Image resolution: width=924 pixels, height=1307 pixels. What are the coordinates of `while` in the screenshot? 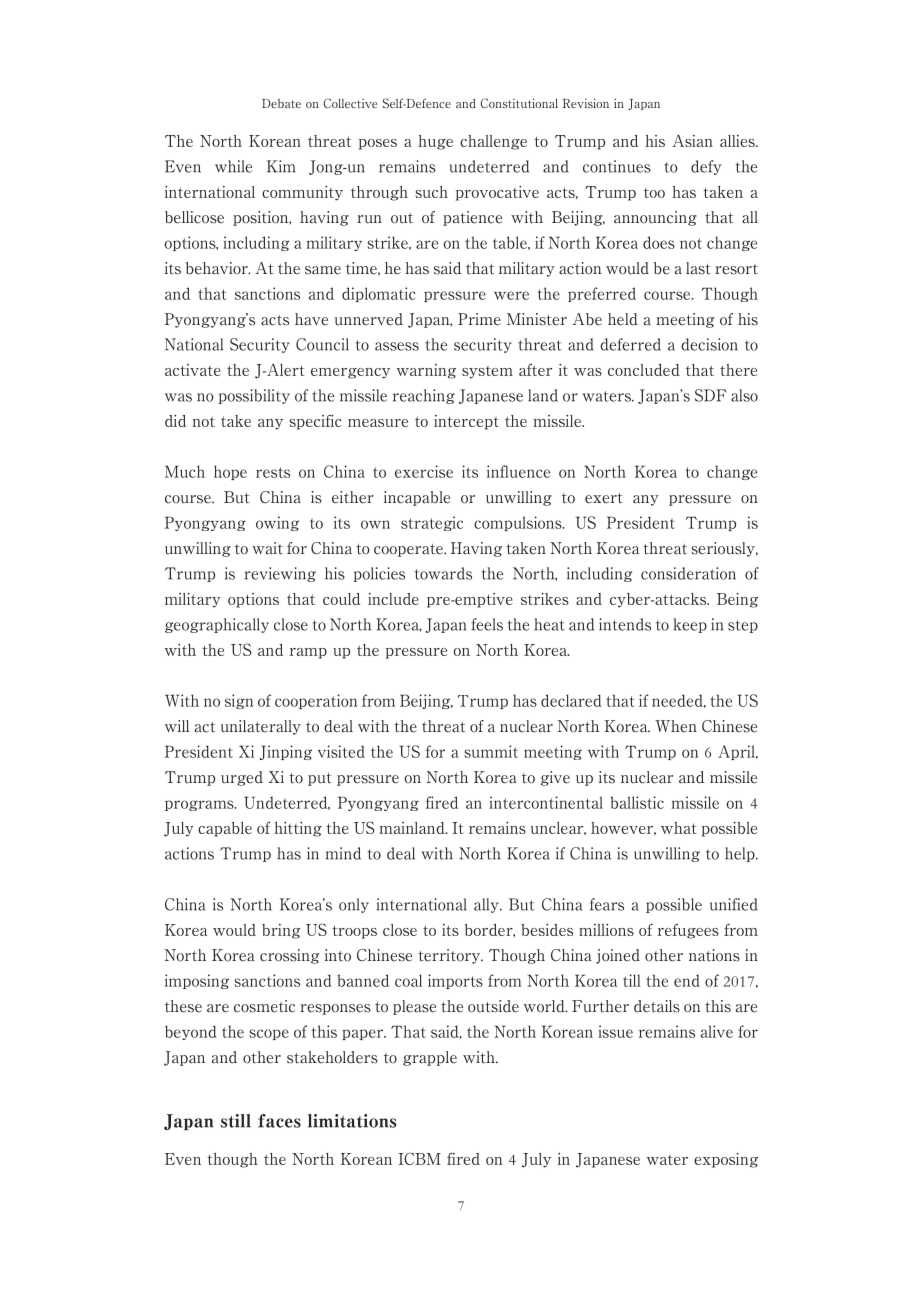 It's located at (233, 166).
